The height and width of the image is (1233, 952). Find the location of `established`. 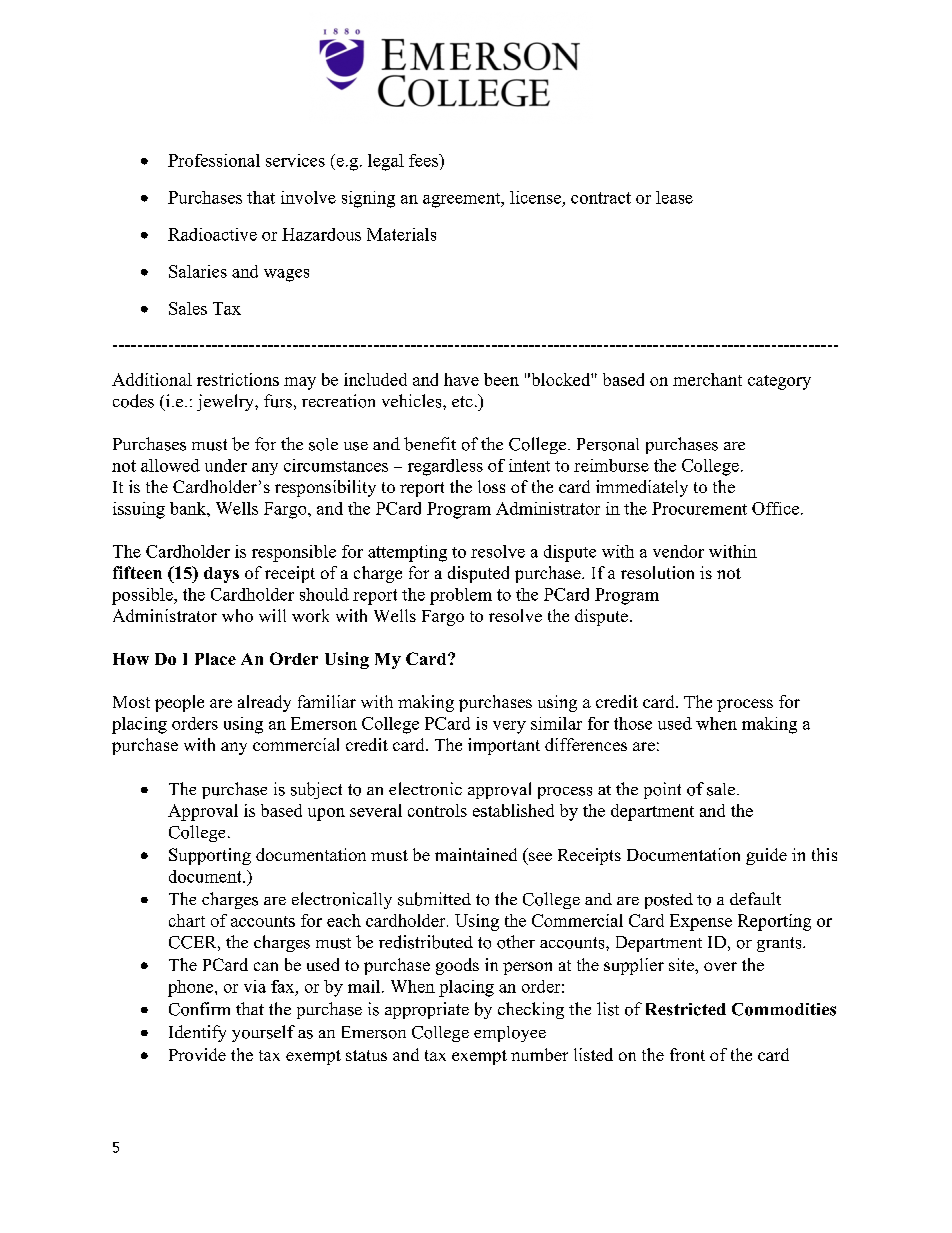

established is located at coordinates (513, 810).
